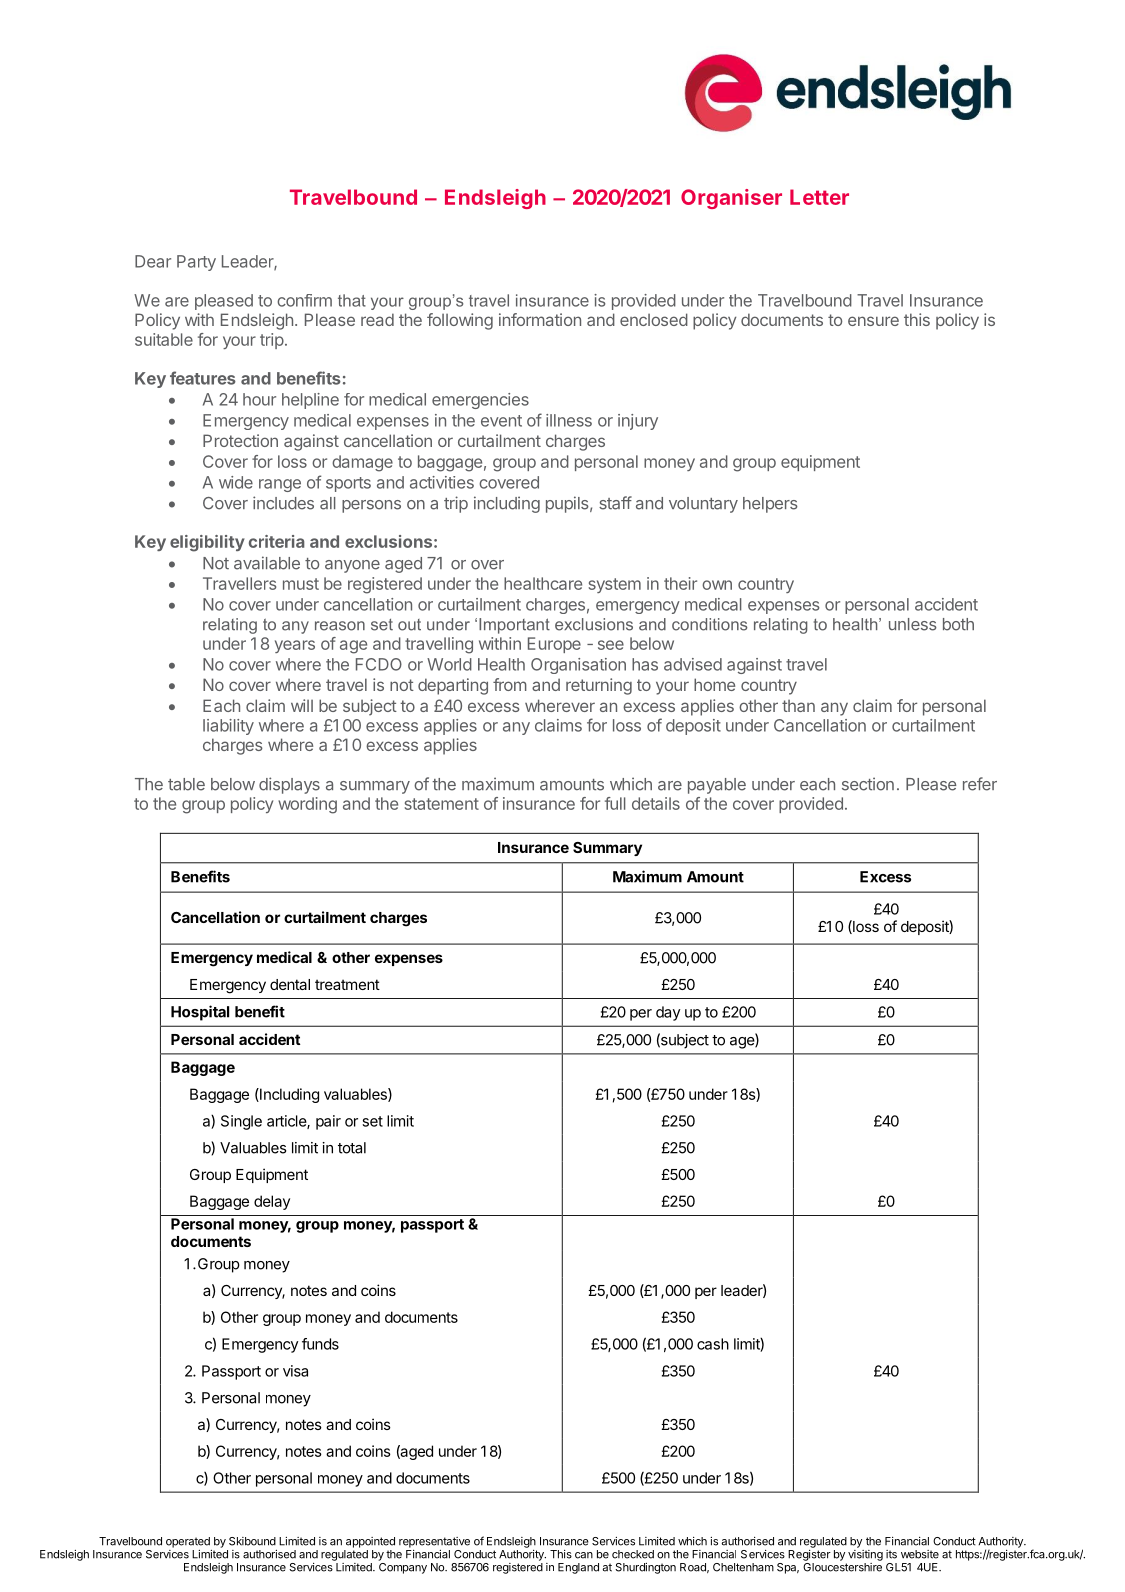  I want to click on delay, so click(272, 1202).
